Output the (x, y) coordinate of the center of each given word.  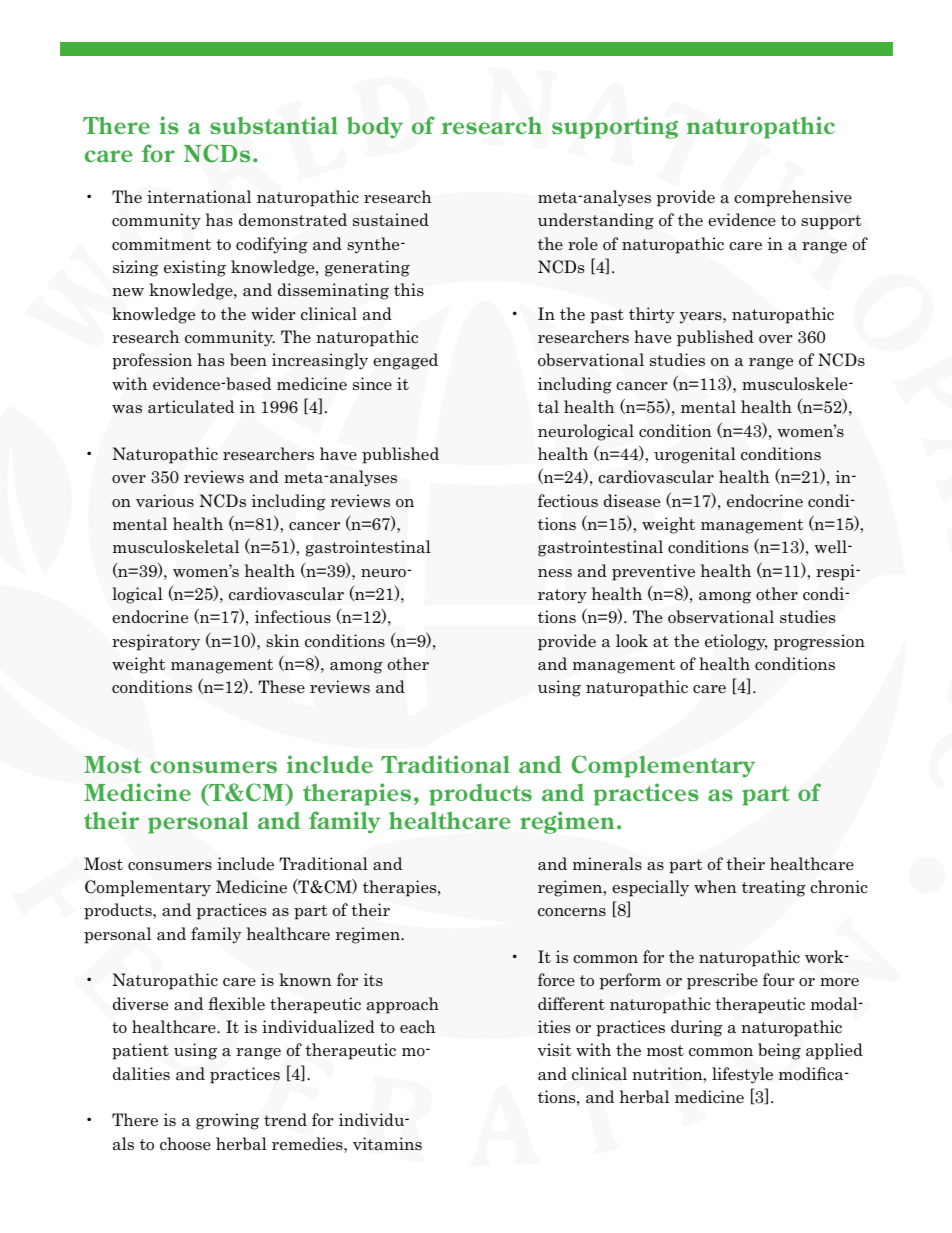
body (375, 127)
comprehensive (793, 198)
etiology (736, 642)
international (199, 197)
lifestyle (742, 1075)
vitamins (387, 1144)
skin (282, 640)
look (632, 641)
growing (227, 1121)
